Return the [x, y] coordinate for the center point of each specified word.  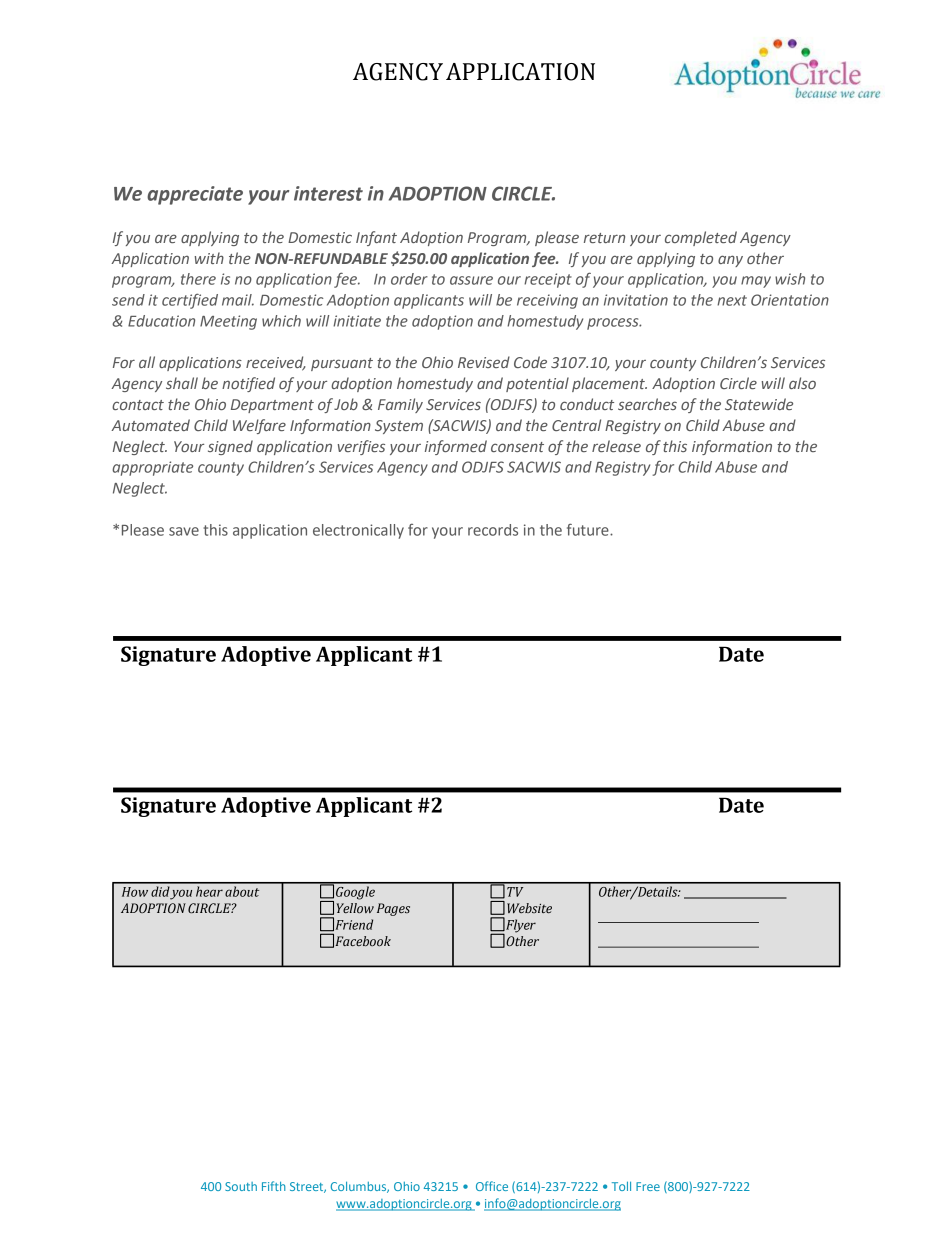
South [241, 1186]
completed [701, 238]
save [184, 531]
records [493, 530]
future [589, 529]
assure [471, 280]
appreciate [195, 195]
